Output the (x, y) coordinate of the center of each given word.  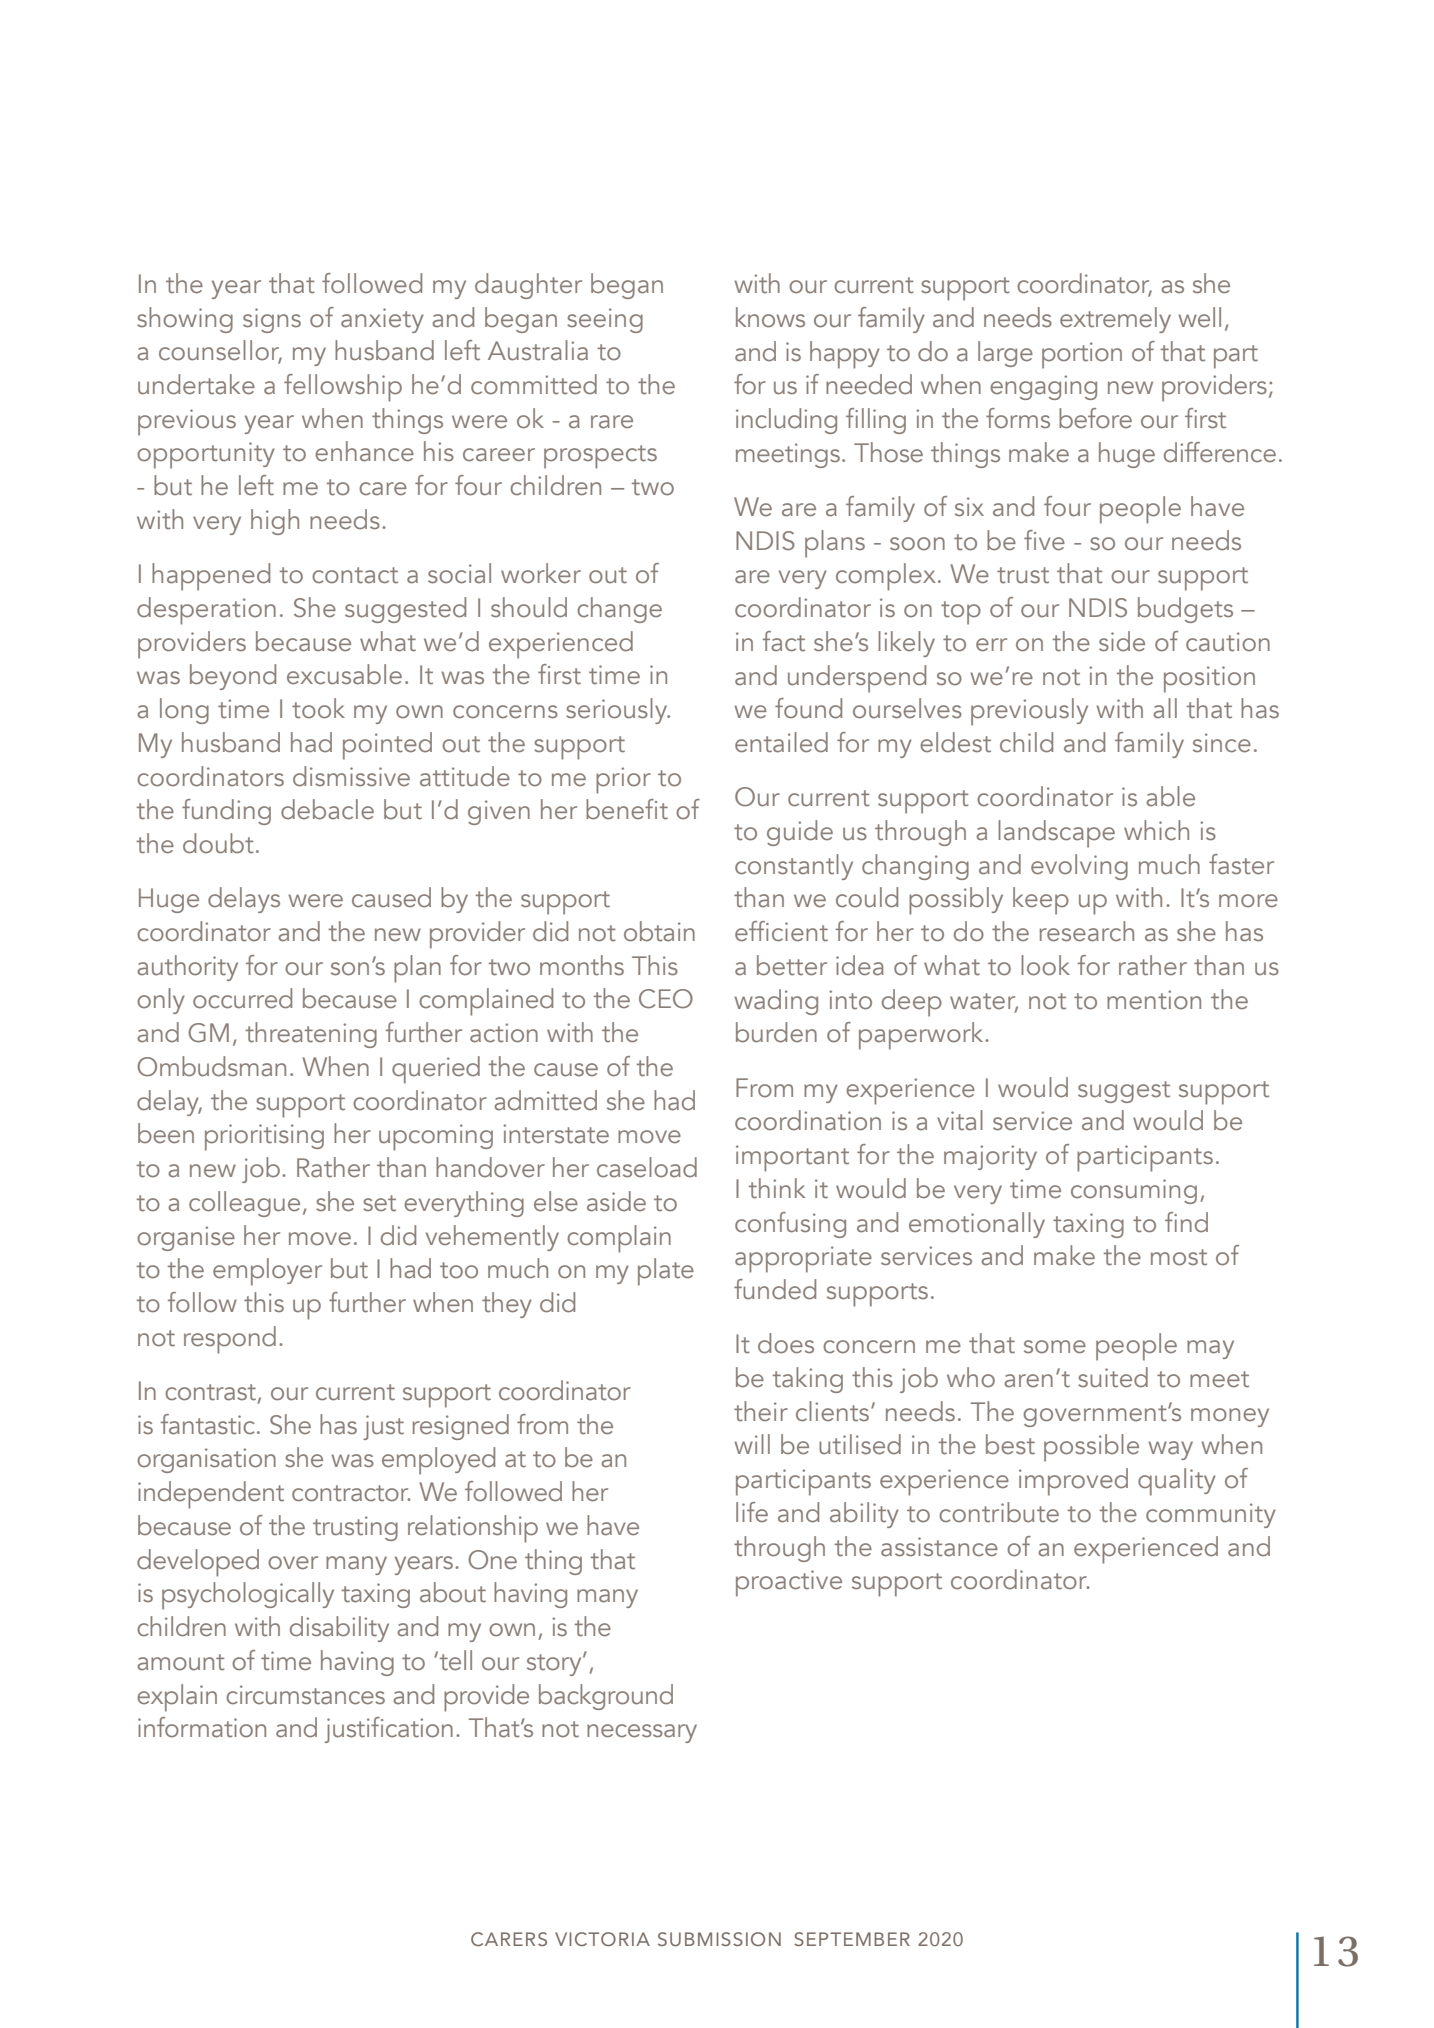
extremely (1115, 320)
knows (770, 317)
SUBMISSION (719, 1939)
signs (272, 320)
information (202, 1727)
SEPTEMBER (852, 1939)
